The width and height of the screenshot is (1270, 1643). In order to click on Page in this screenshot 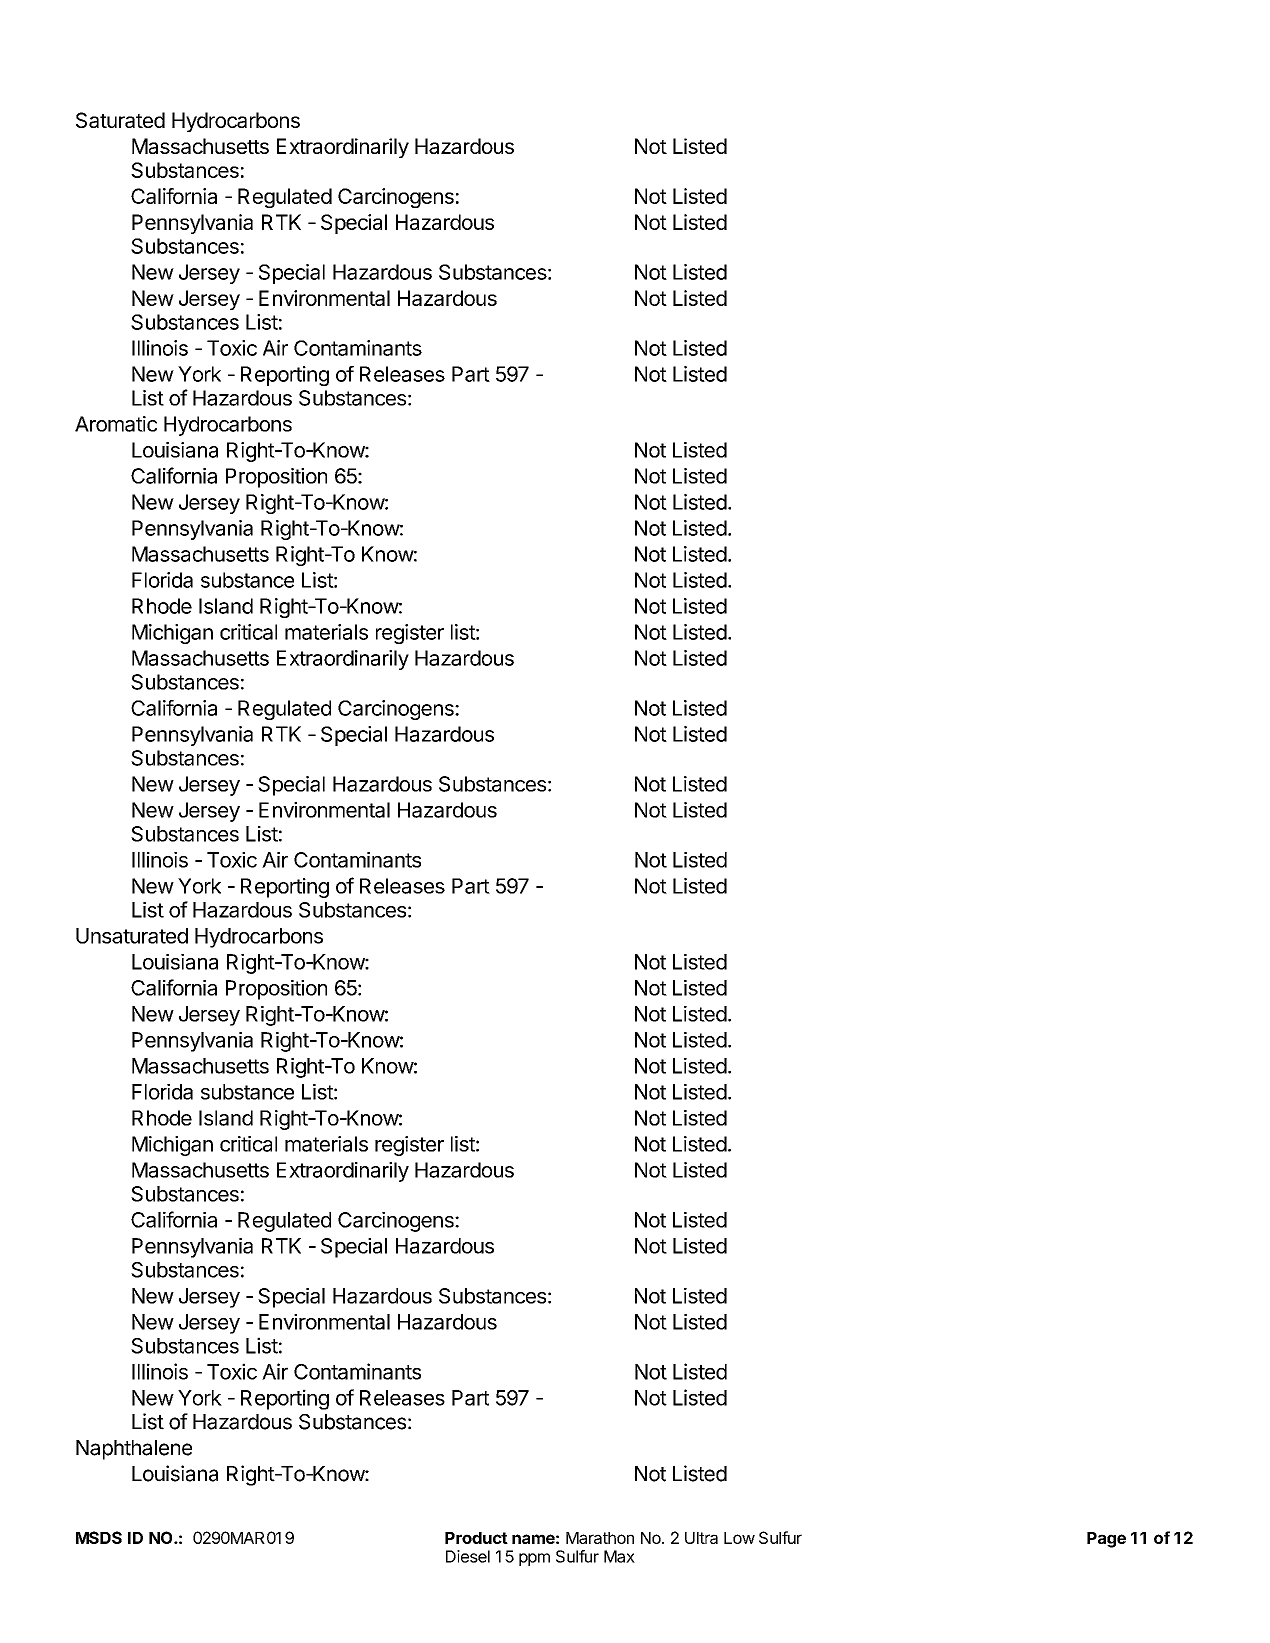, I will do `click(1106, 1540)`.
